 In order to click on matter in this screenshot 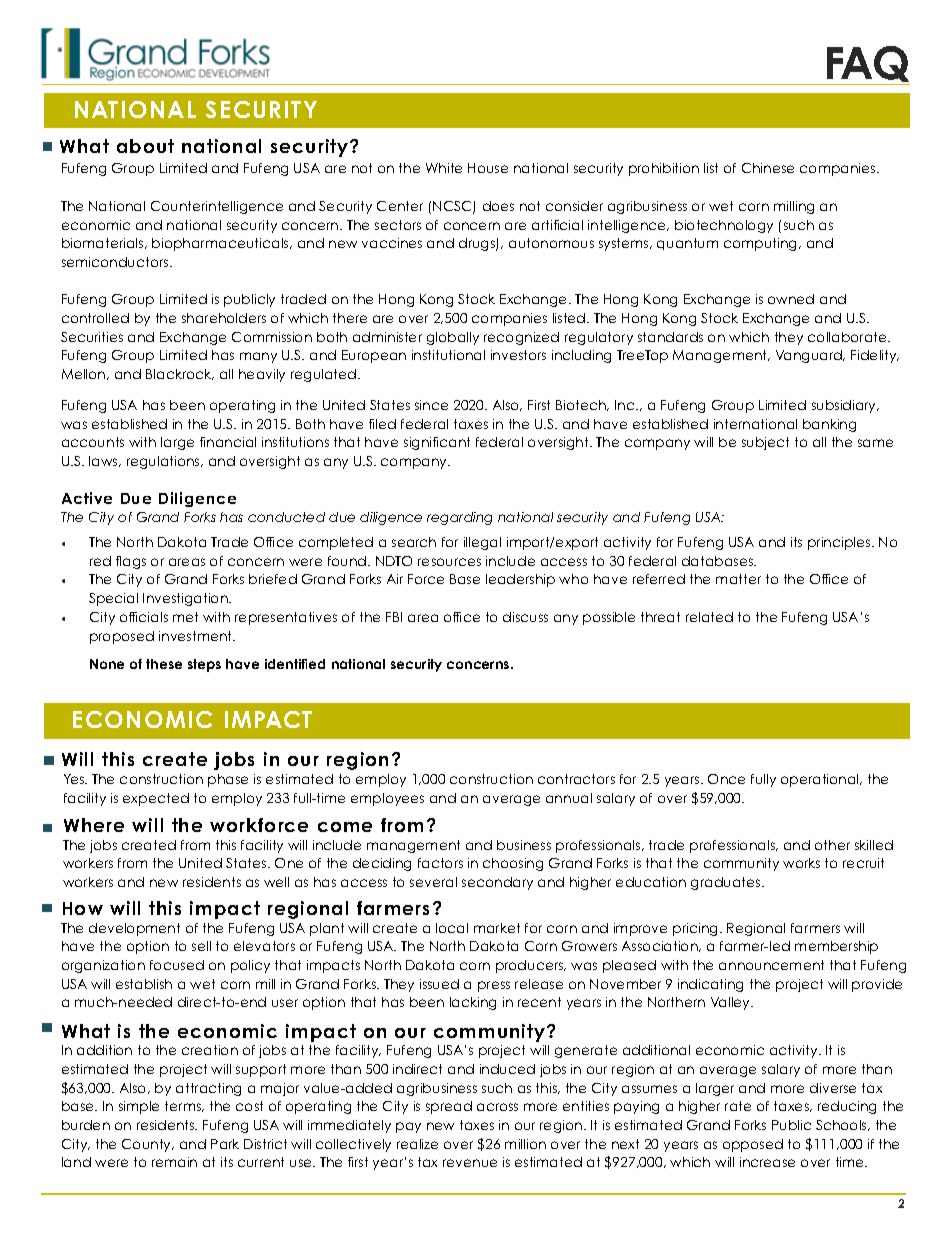, I will do `click(738, 579)`.
